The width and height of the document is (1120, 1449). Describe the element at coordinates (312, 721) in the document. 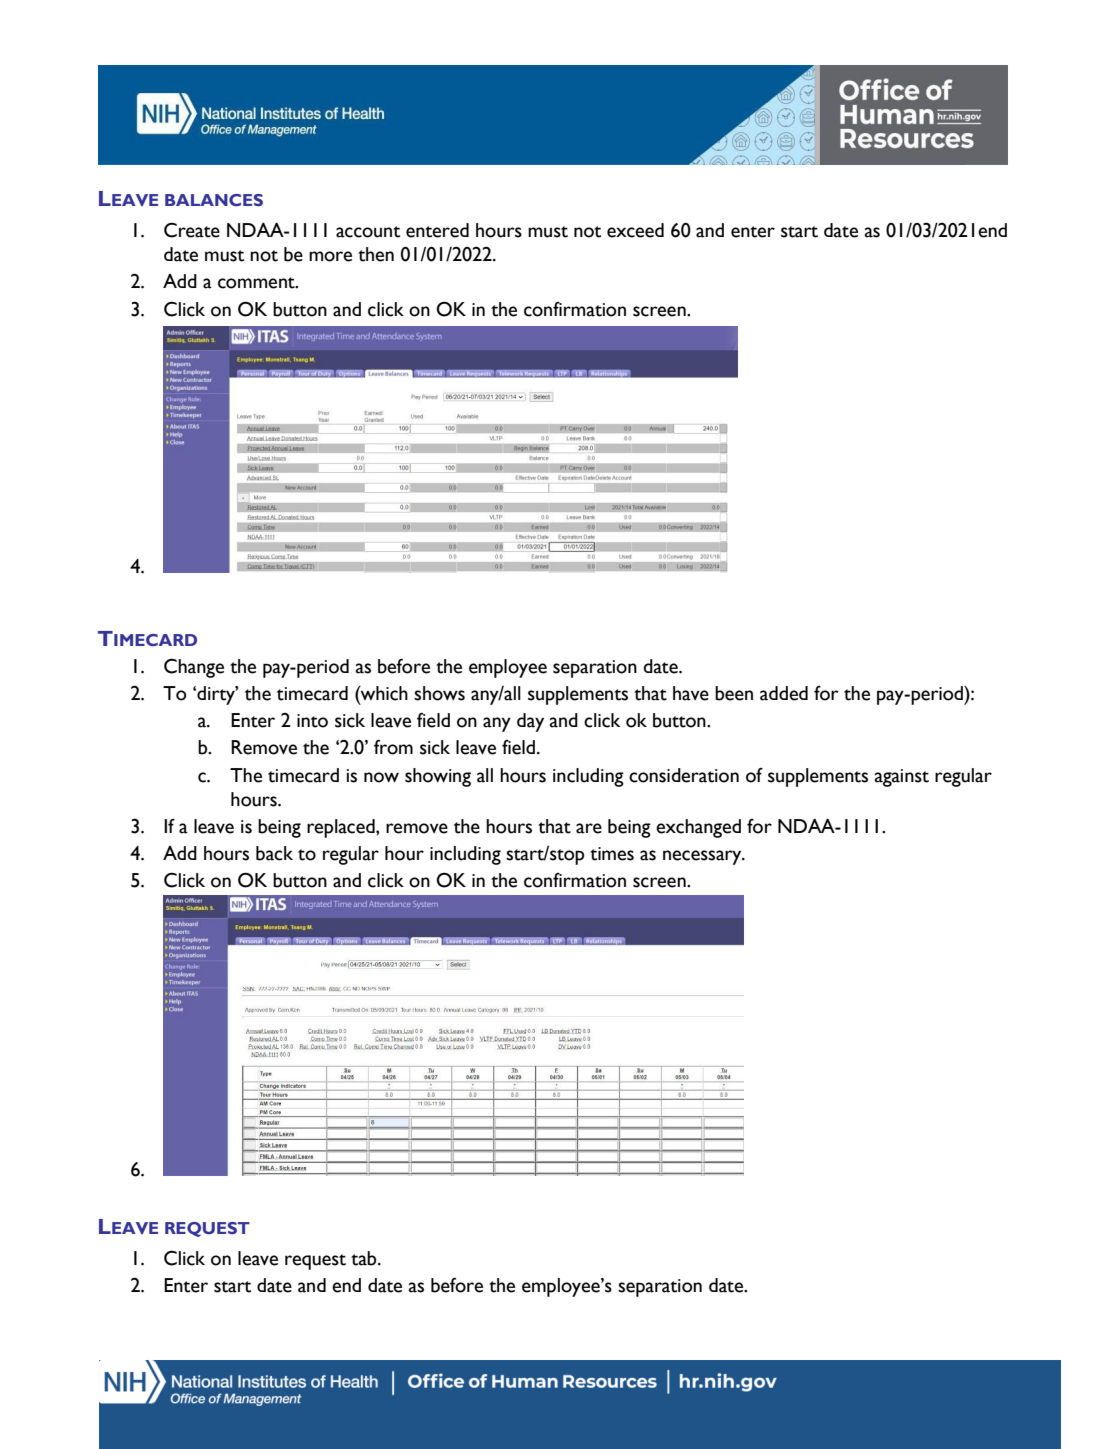

I see `into` at that location.
